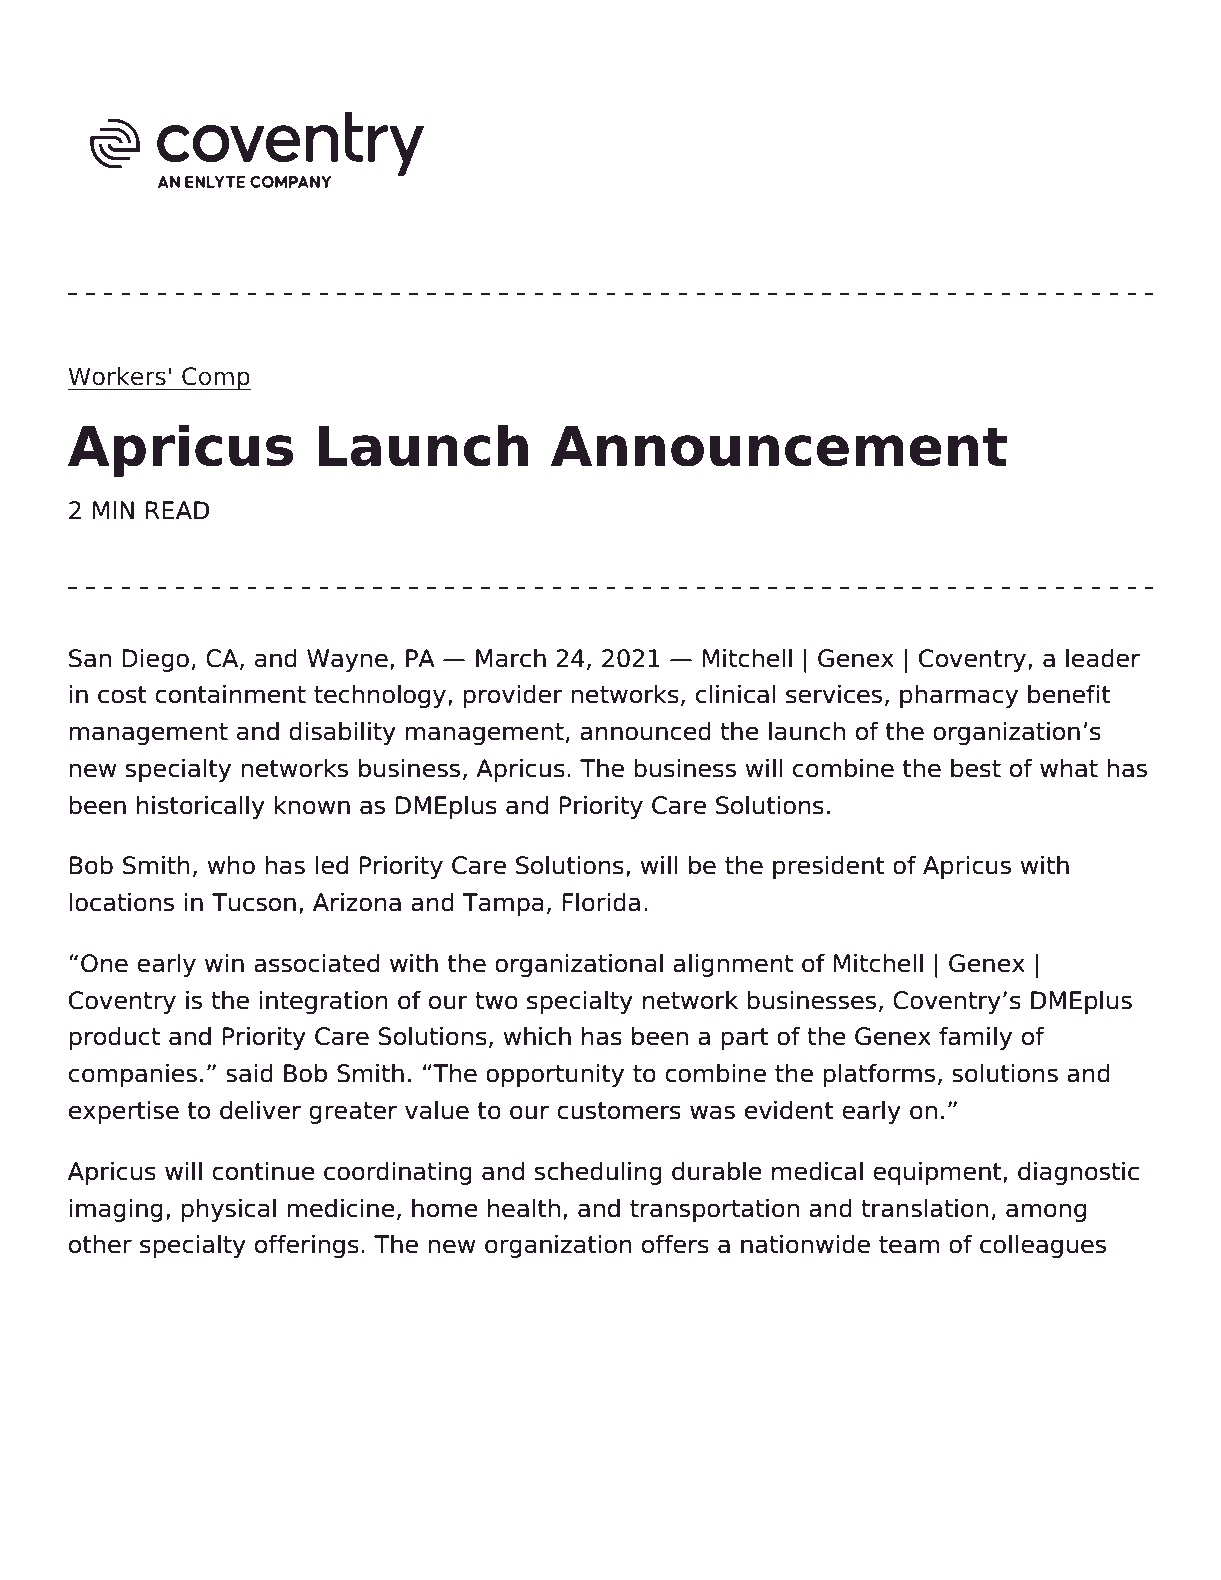 The image size is (1221, 1580). I want to click on which, so click(537, 1036).
